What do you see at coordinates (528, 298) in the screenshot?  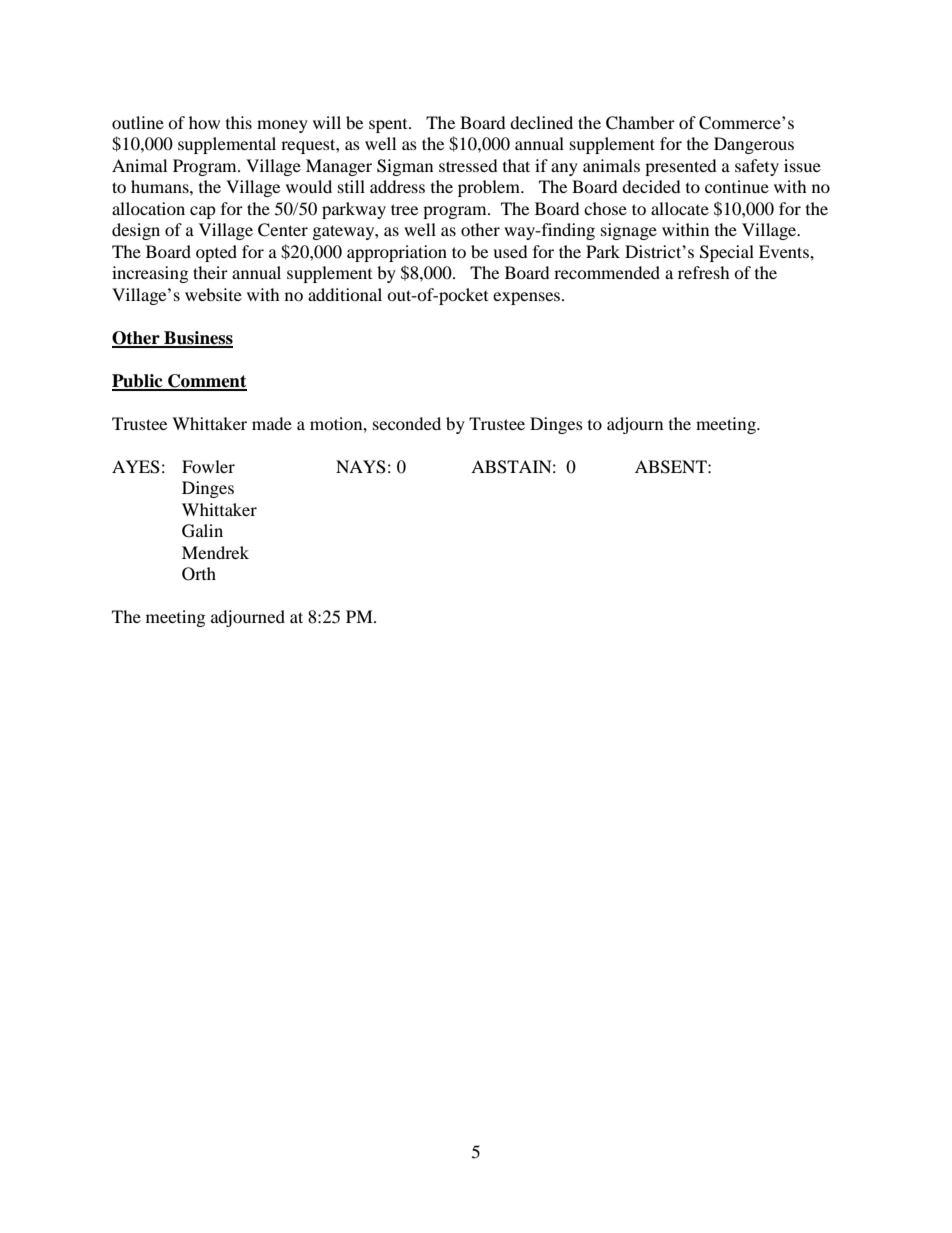 I see `expenses` at bounding box center [528, 298].
